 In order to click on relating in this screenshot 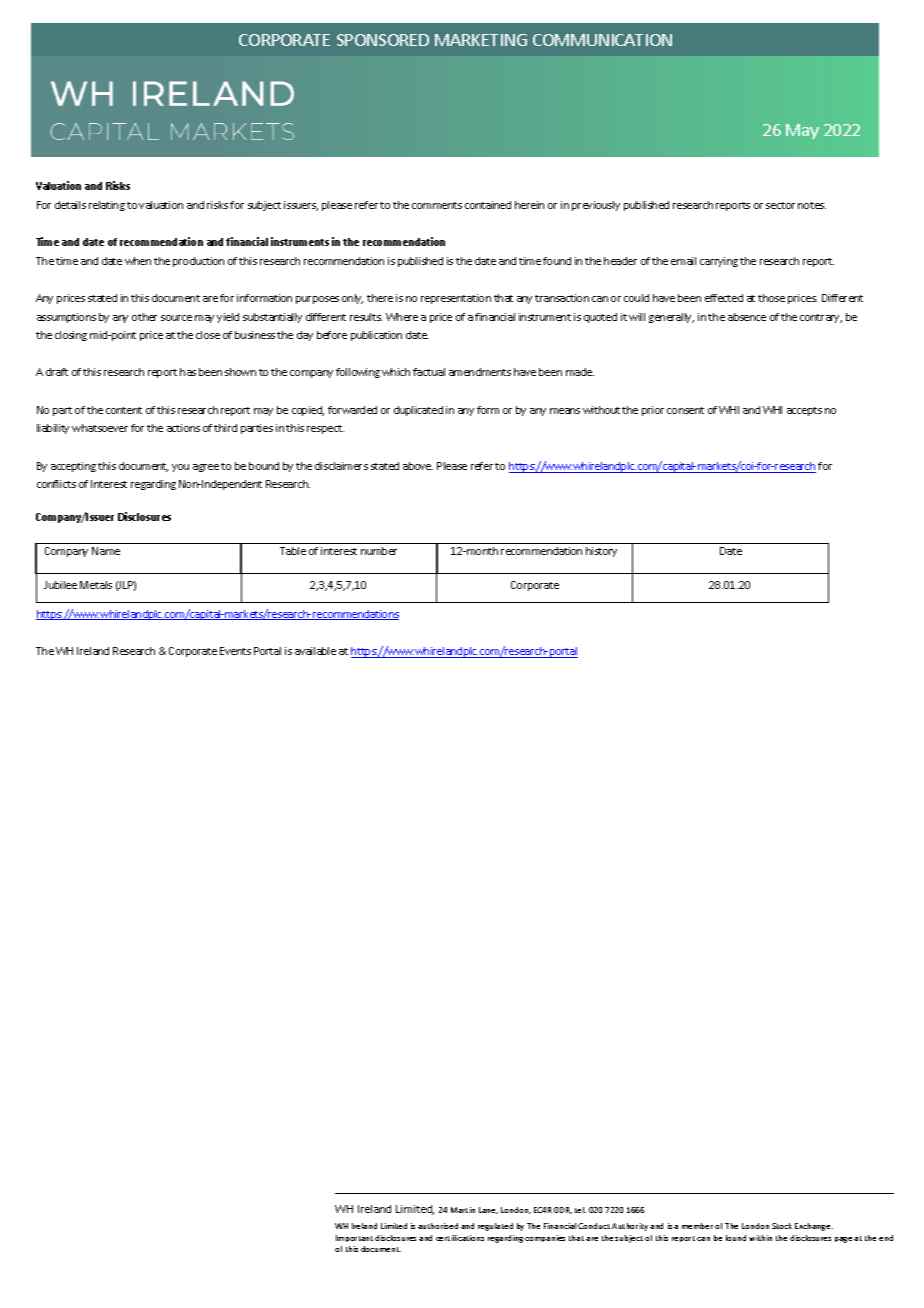, I will do `click(107, 206)`.
